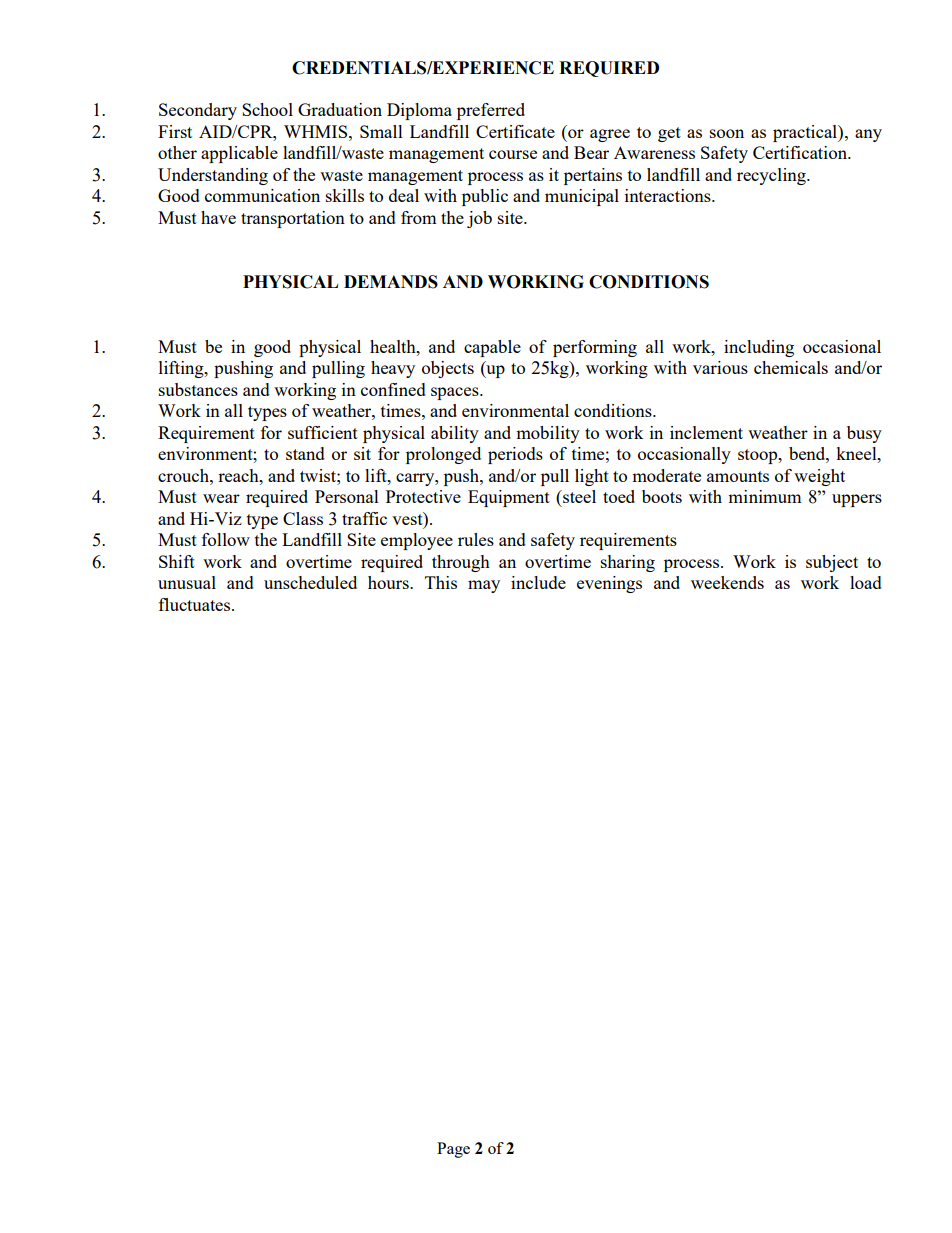 The height and width of the image is (1233, 952). I want to click on Certification, so click(801, 152).
